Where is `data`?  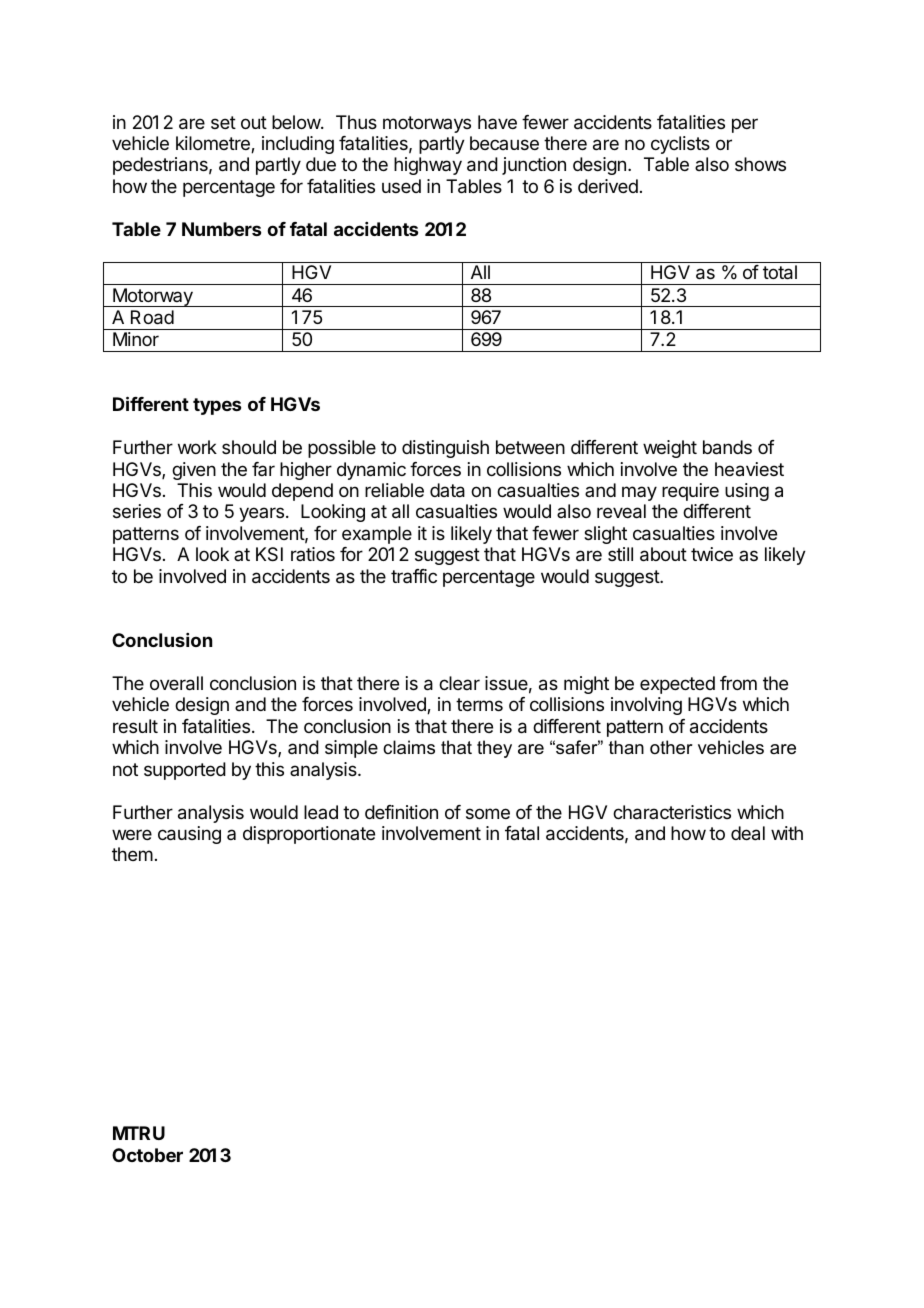 data is located at coordinates (447, 490).
